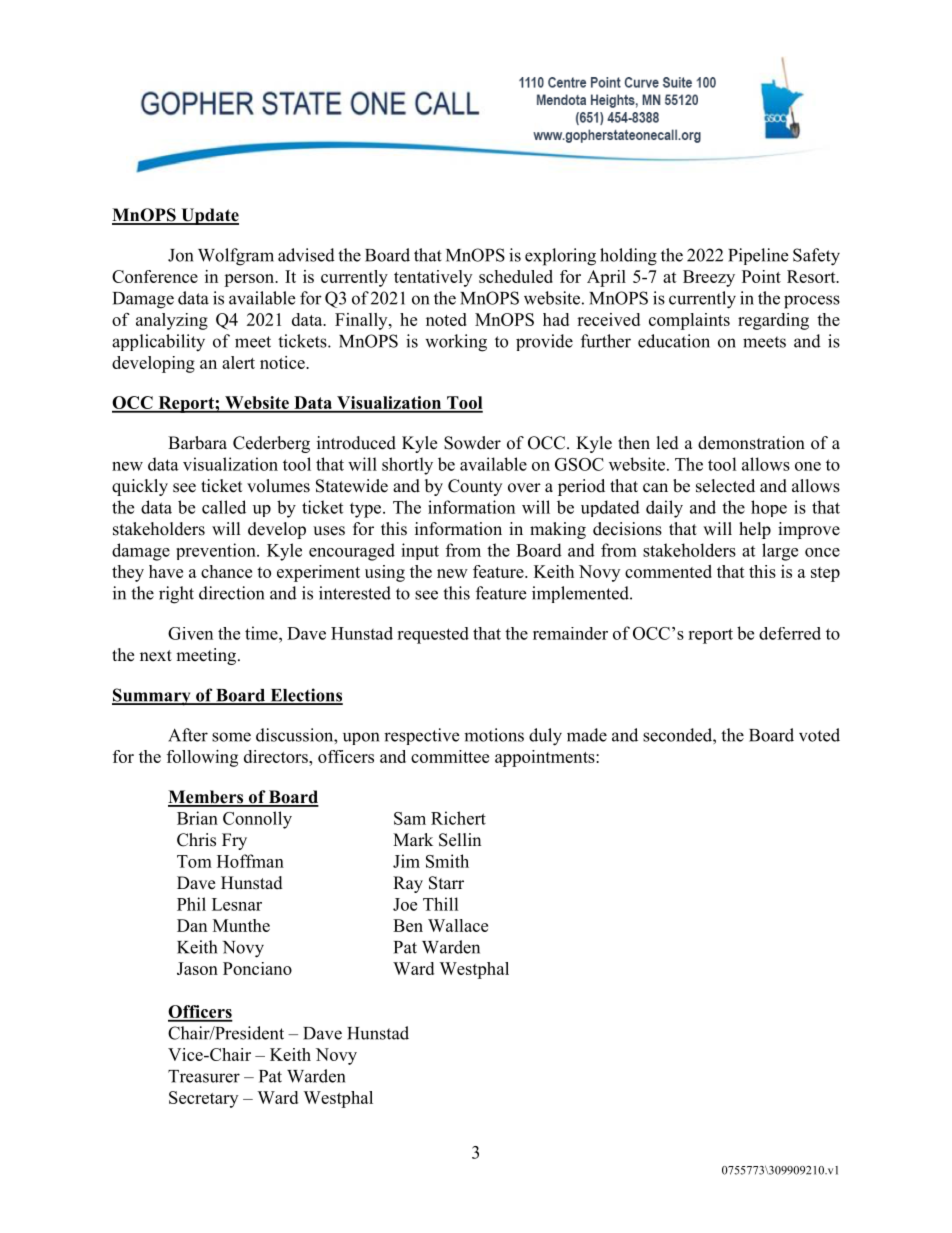 This document has height=1233, width=952. Describe the element at coordinates (204, 1076) in the document. I see `Treasurer` at that location.
